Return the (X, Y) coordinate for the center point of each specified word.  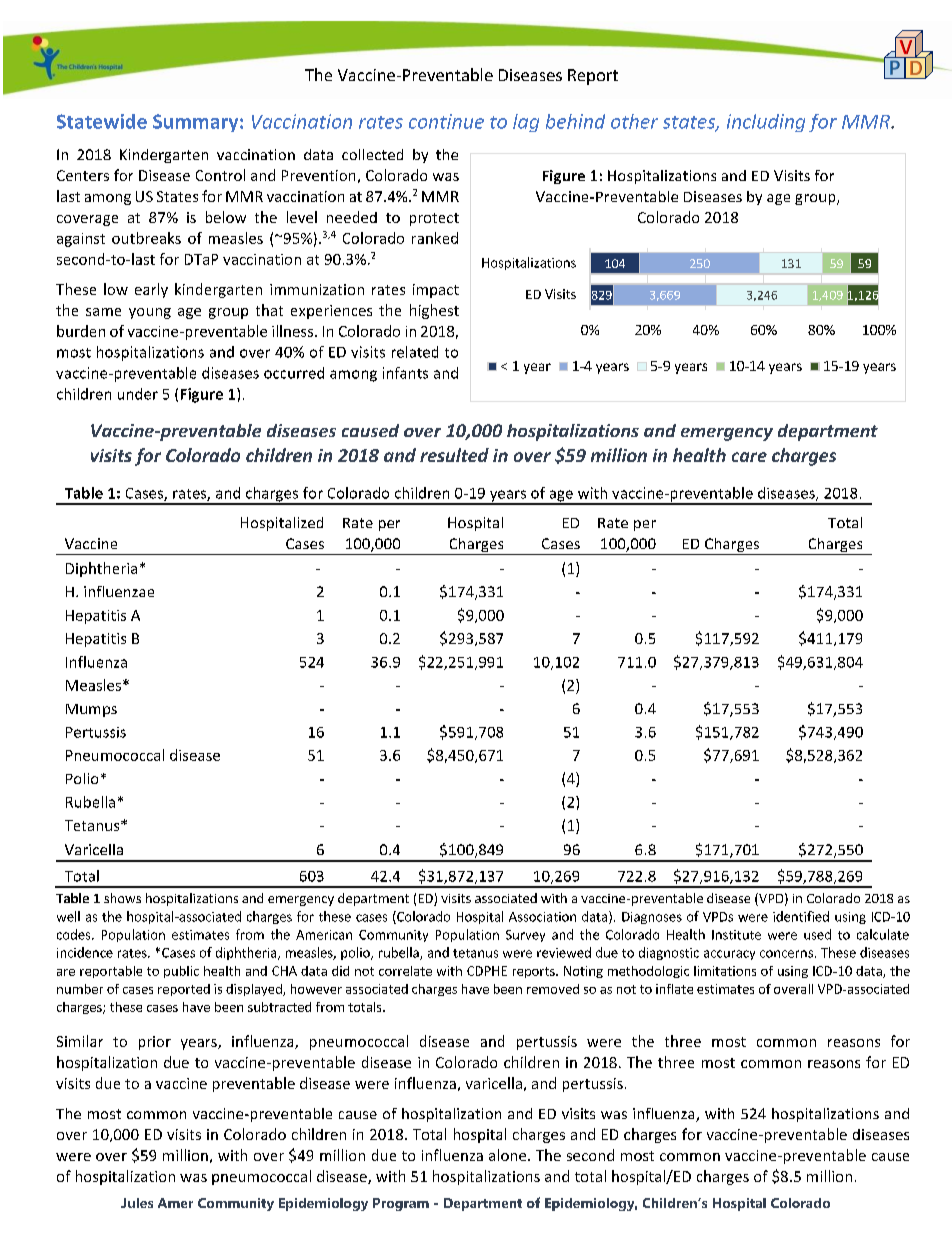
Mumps (91, 710)
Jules (137, 1203)
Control (220, 175)
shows (122, 898)
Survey (525, 936)
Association (542, 917)
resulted (454, 455)
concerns (786, 954)
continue (446, 121)
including (766, 123)
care (749, 457)
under (138, 394)
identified (801, 916)
